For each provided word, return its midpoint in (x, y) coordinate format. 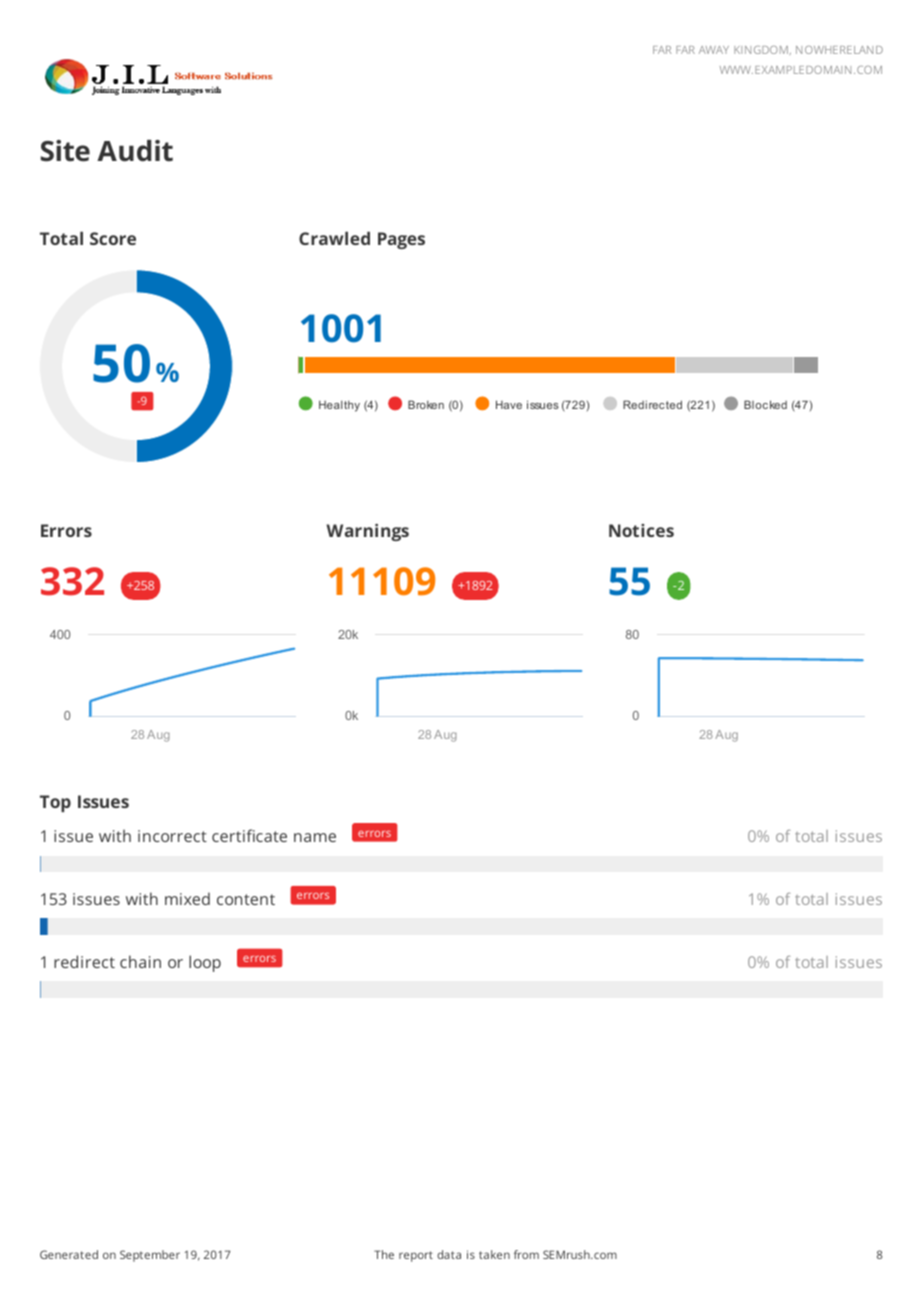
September (150, 1256)
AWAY (714, 50)
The (384, 1254)
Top (55, 803)
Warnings (367, 532)
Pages (401, 240)
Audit (135, 151)
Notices (641, 530)
